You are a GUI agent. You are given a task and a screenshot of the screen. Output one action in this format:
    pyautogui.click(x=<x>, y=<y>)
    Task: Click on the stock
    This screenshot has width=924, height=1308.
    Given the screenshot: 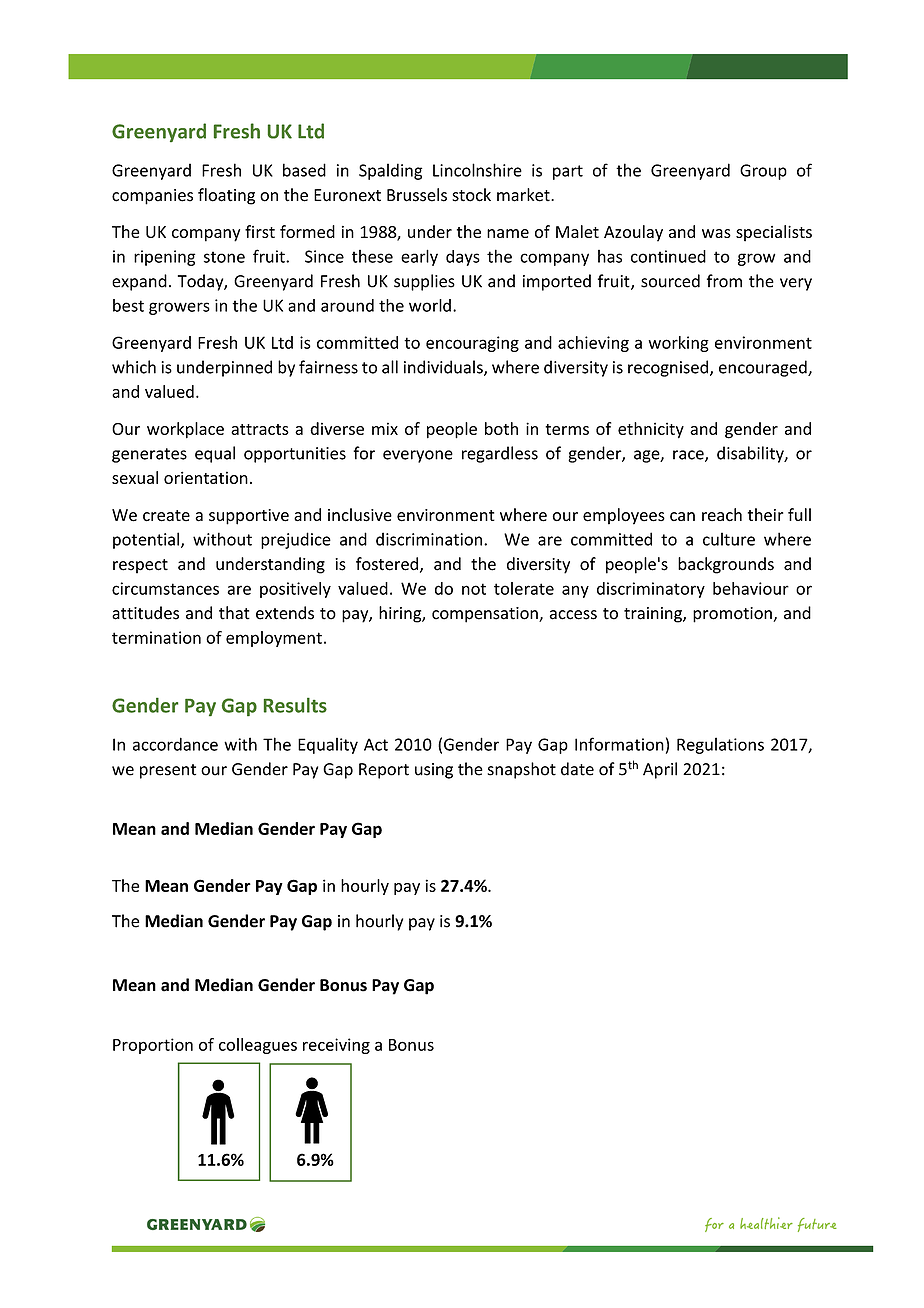 What is the action you would take?
    pyautogui.click(x=471, y=195)
